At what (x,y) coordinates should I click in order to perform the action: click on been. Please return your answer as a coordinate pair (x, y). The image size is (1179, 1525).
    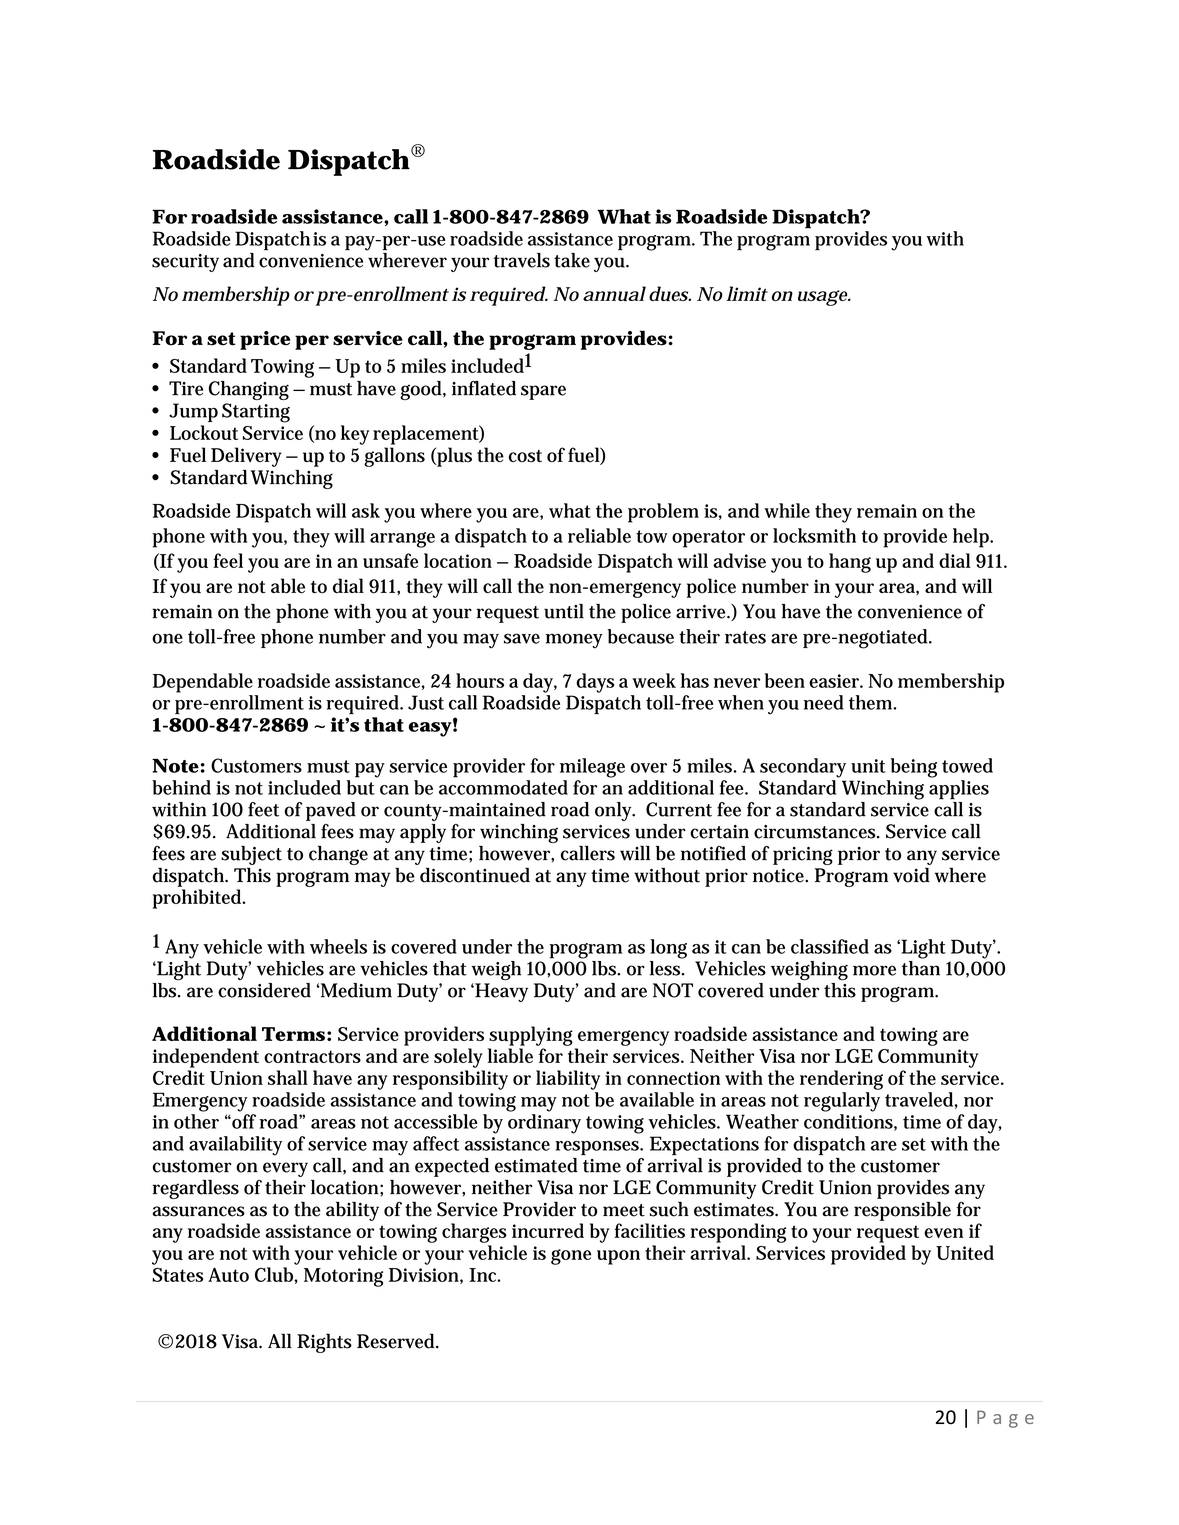
    Looking at the image, I should click on (785, 680).
